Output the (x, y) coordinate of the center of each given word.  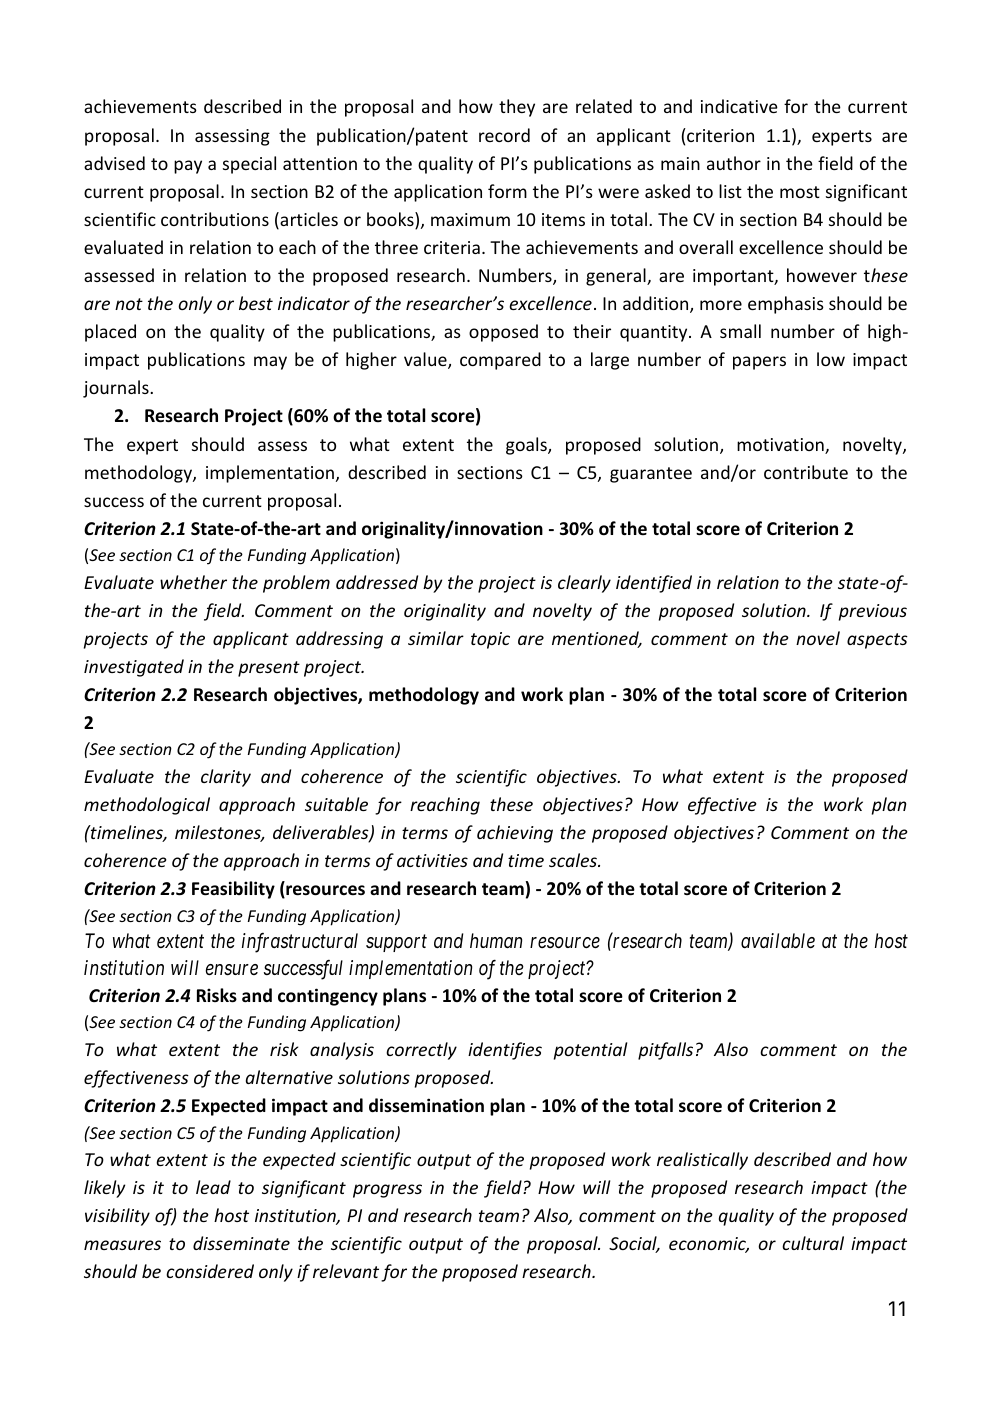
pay (188, 167)
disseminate (241, 1243)
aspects (877, 641)
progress (387, 1191)
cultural (813, 1243)
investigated (134, 668)
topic (490, 640)
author (734, 163)
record (504, 135)
